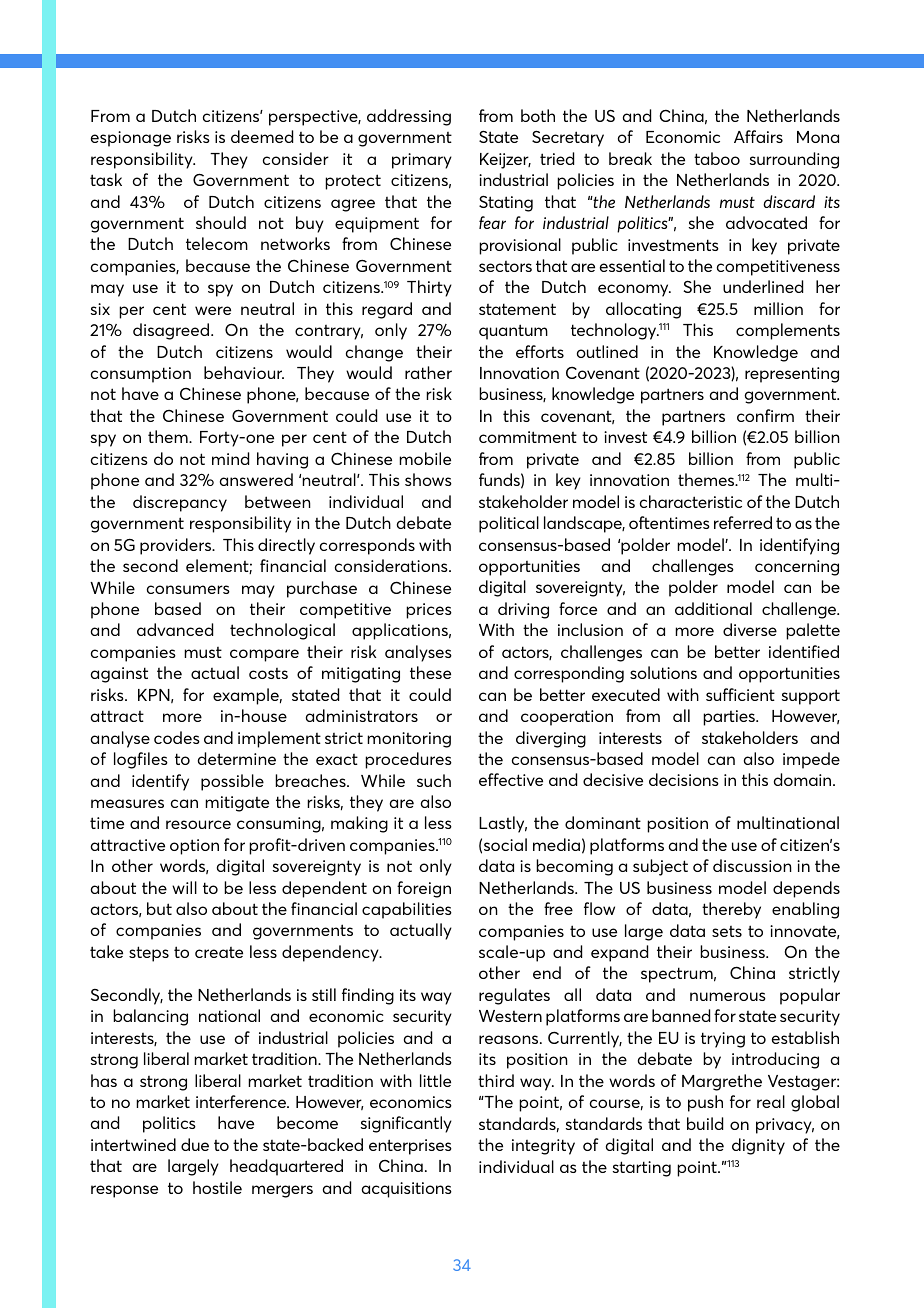 The height and width of the page is (1308, 924). What do you see at coordinates (422, 161) in the page?
I see `primary` at bounding box center [422, 161].
